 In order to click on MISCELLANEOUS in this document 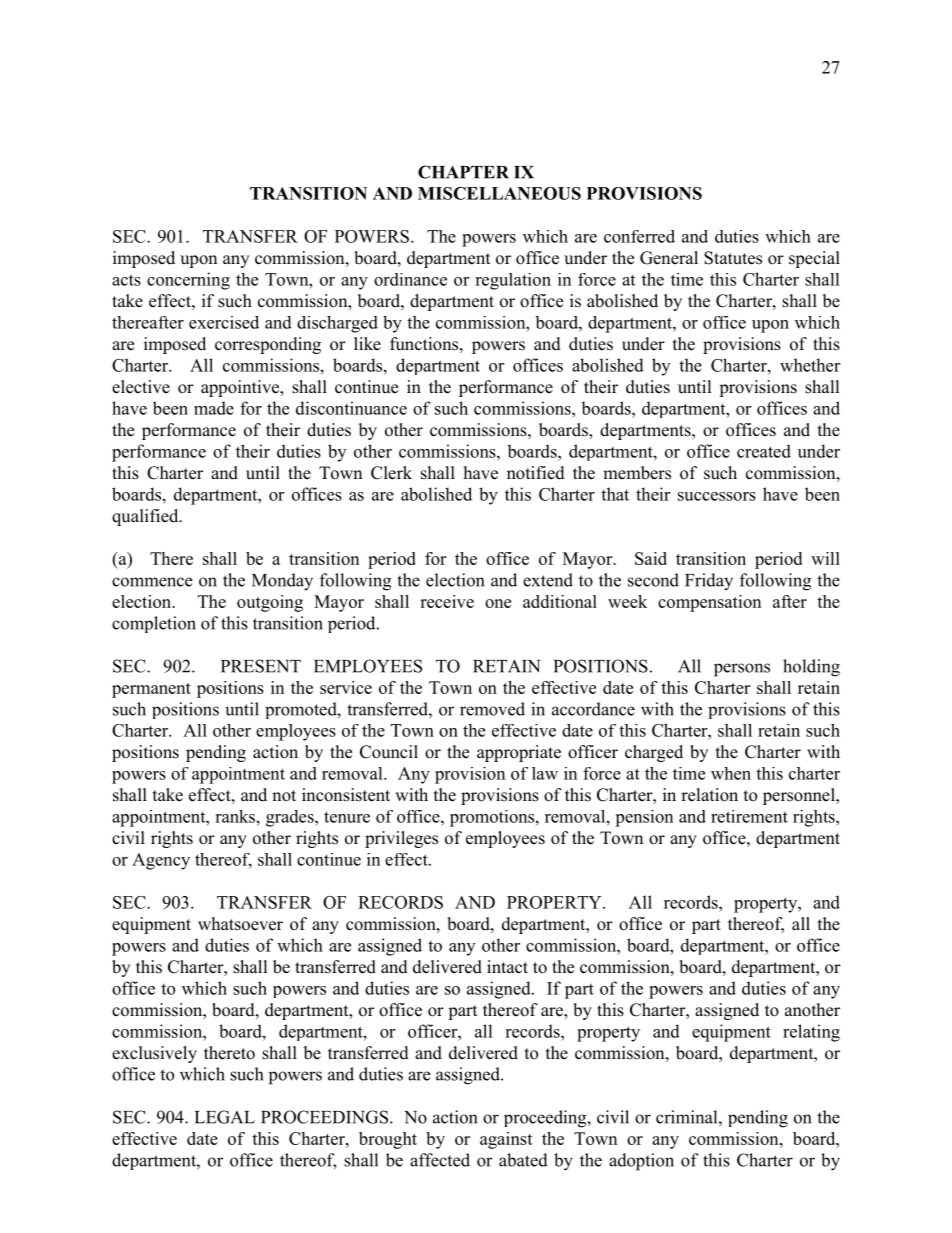, I will do `click(499, 193)`.
